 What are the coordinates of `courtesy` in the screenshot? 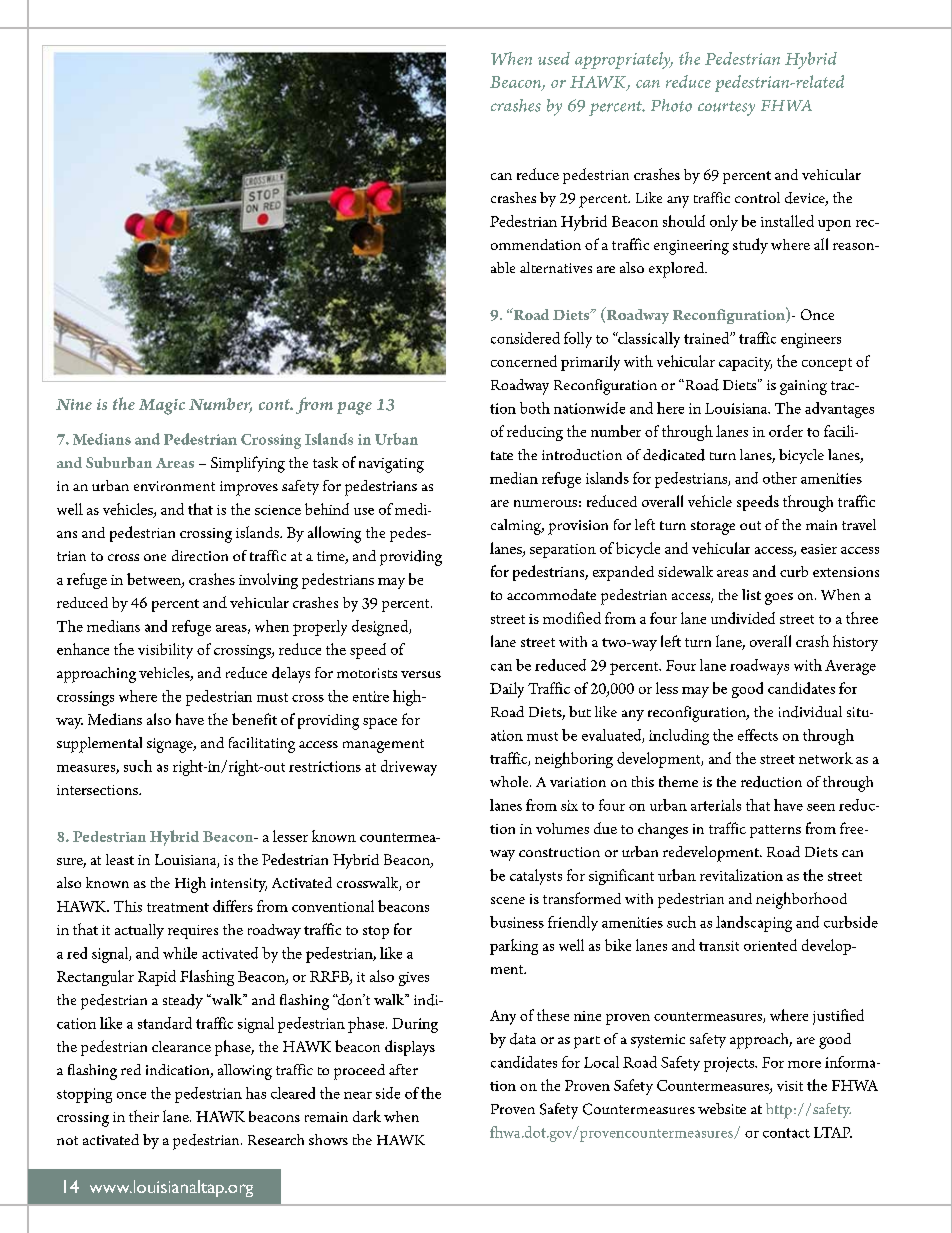 It's located at (726, 108).
